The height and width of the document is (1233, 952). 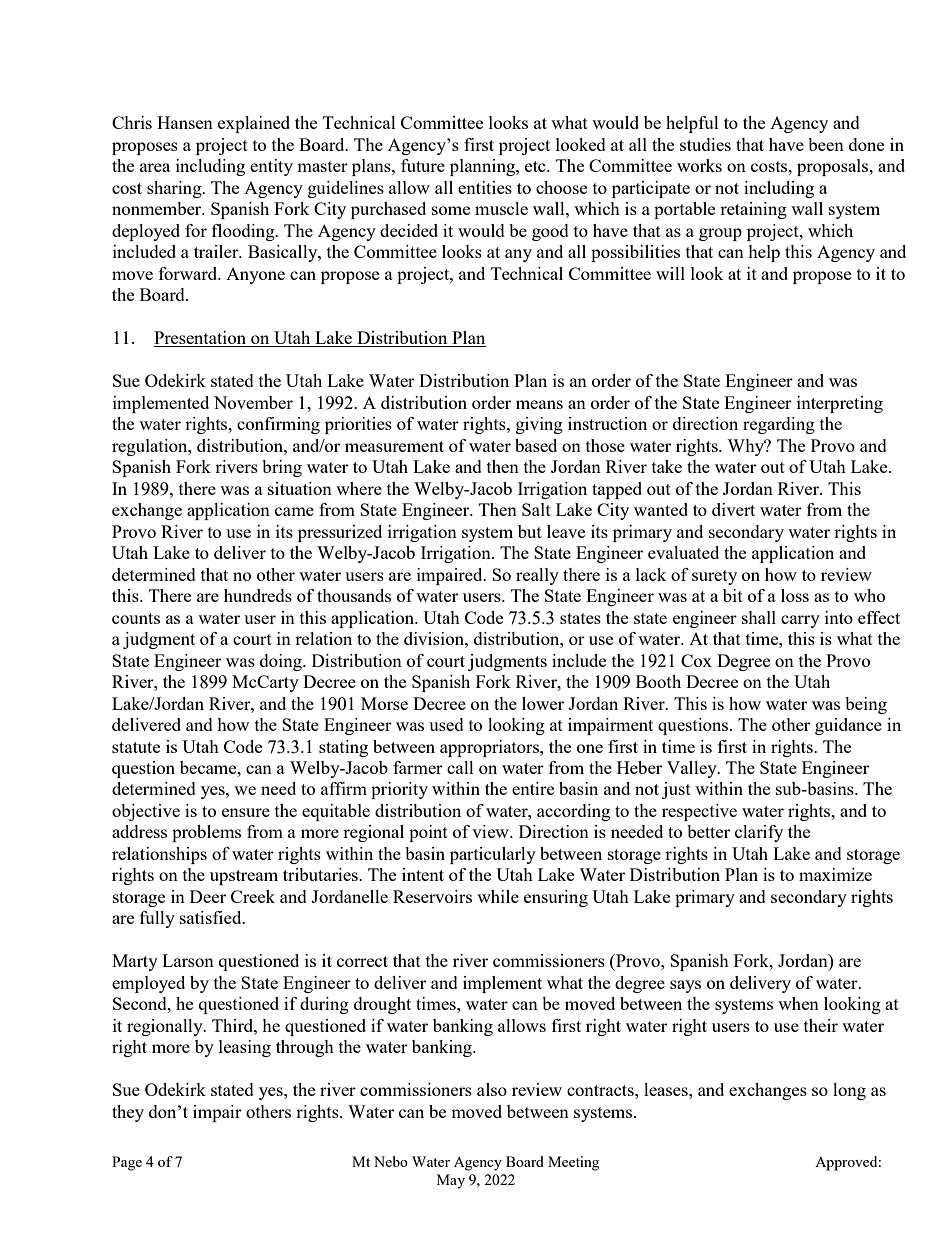 What do you see at coordinates (127, 1163) in the document?
I see `Page` at bounding box center [127, 1163].
